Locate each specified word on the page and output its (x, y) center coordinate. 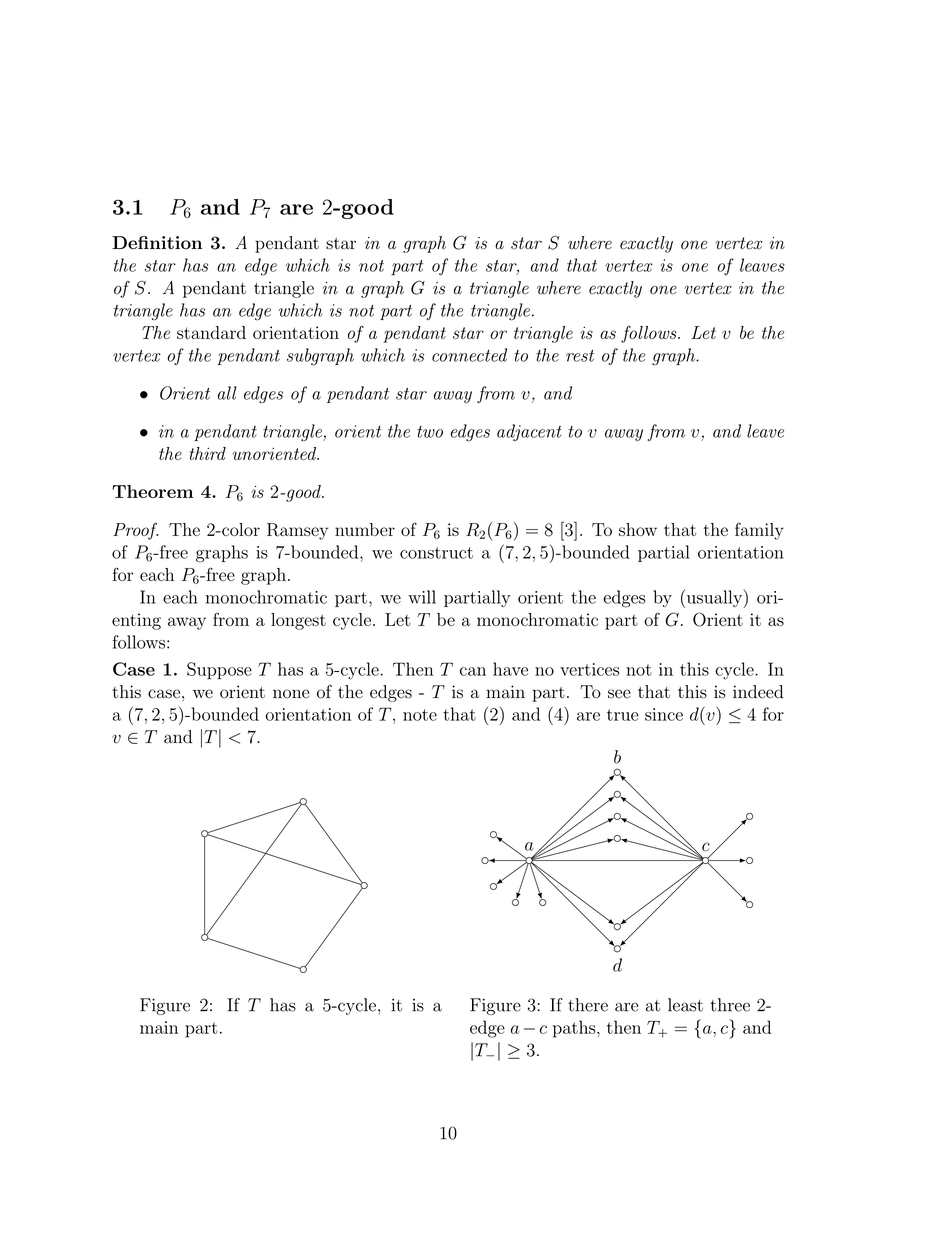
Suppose (219, 671)
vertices (590, 669)
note (420, 715)
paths (575, 1029)
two (430, 432)
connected (469, 355)
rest (580, 356)
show (638, 529)
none (291, 694)
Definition (157, 243)
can (473, 671)
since (664, 714)
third (207, 453)
